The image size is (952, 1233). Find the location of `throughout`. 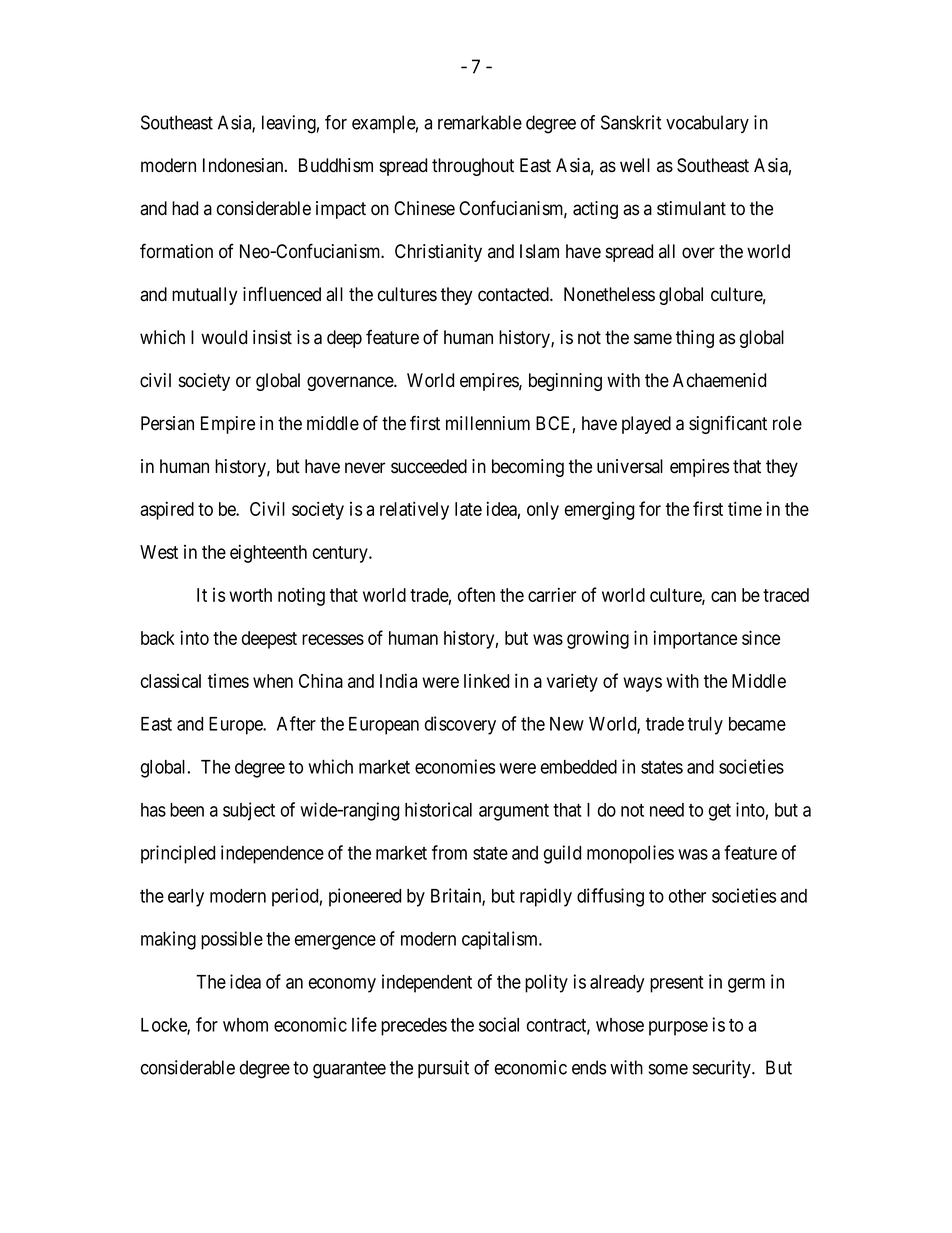

throughout is located at coordinates (473, 167).
